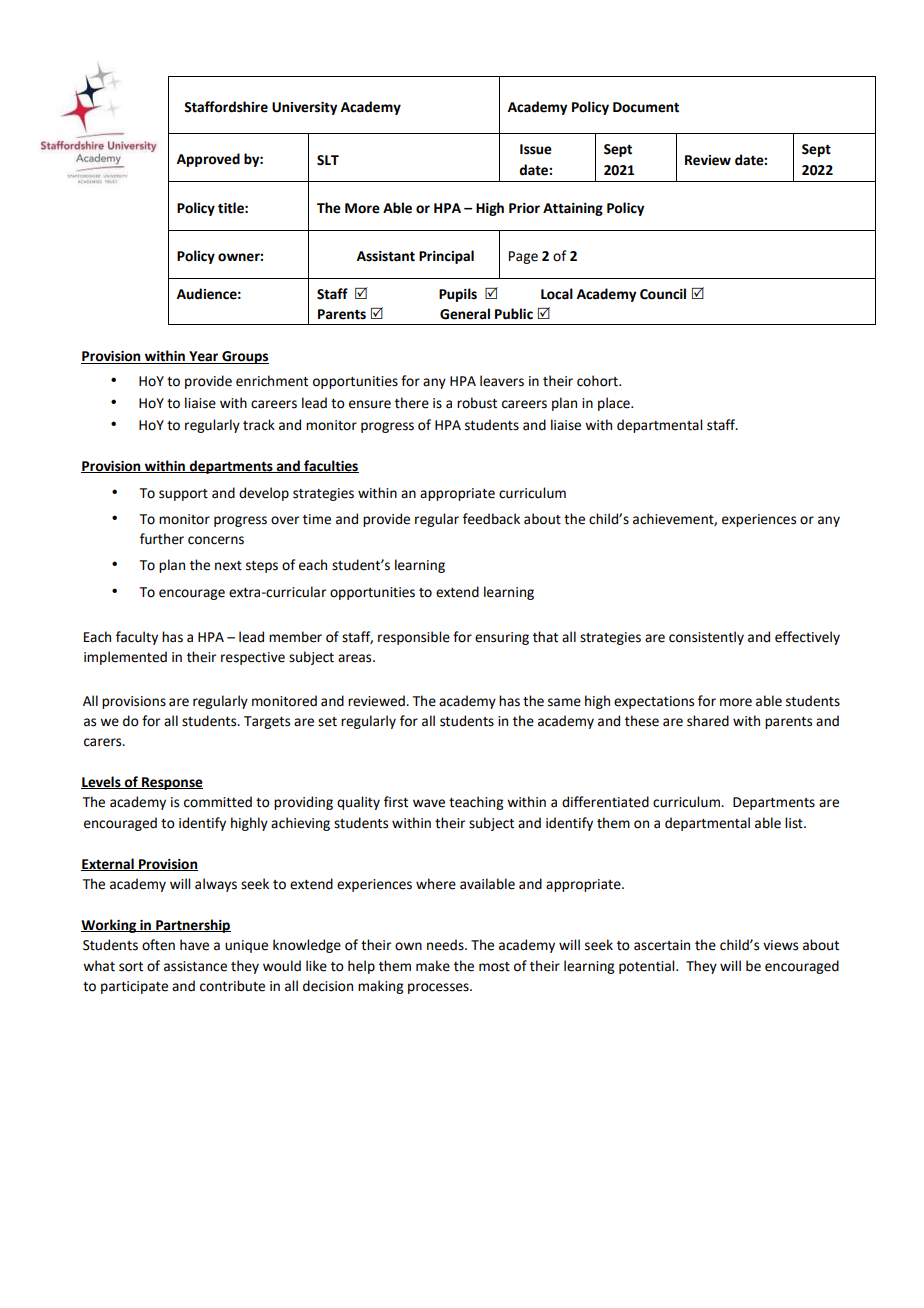  Describe the element at coordinates (162, 539) in the screenshot. I see `further` at that location.
